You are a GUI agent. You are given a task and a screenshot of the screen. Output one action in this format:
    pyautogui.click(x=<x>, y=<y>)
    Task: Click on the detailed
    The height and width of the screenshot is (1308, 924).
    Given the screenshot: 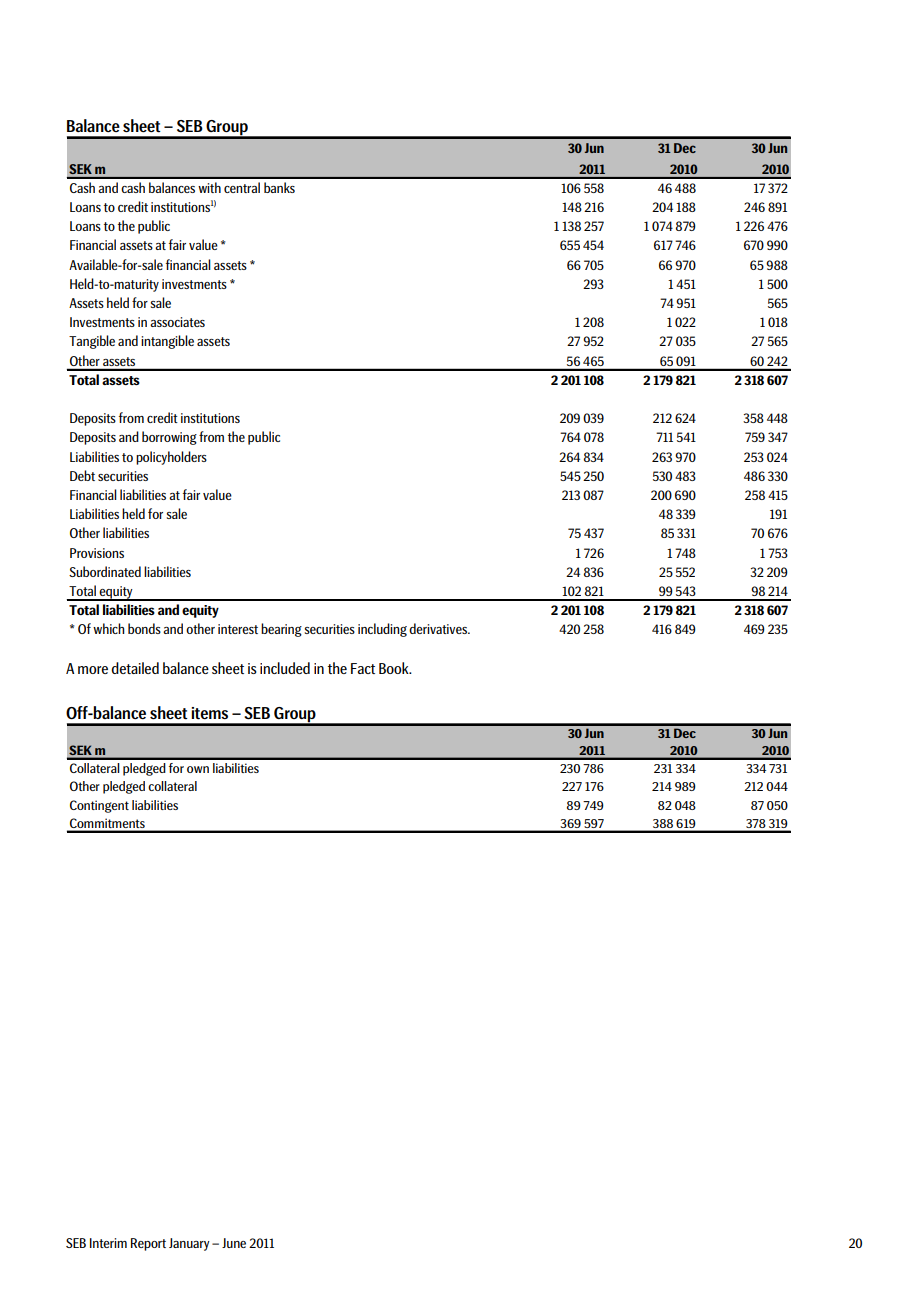 What is the action you would take?
    pyautogui.click(x=135, y=668)
